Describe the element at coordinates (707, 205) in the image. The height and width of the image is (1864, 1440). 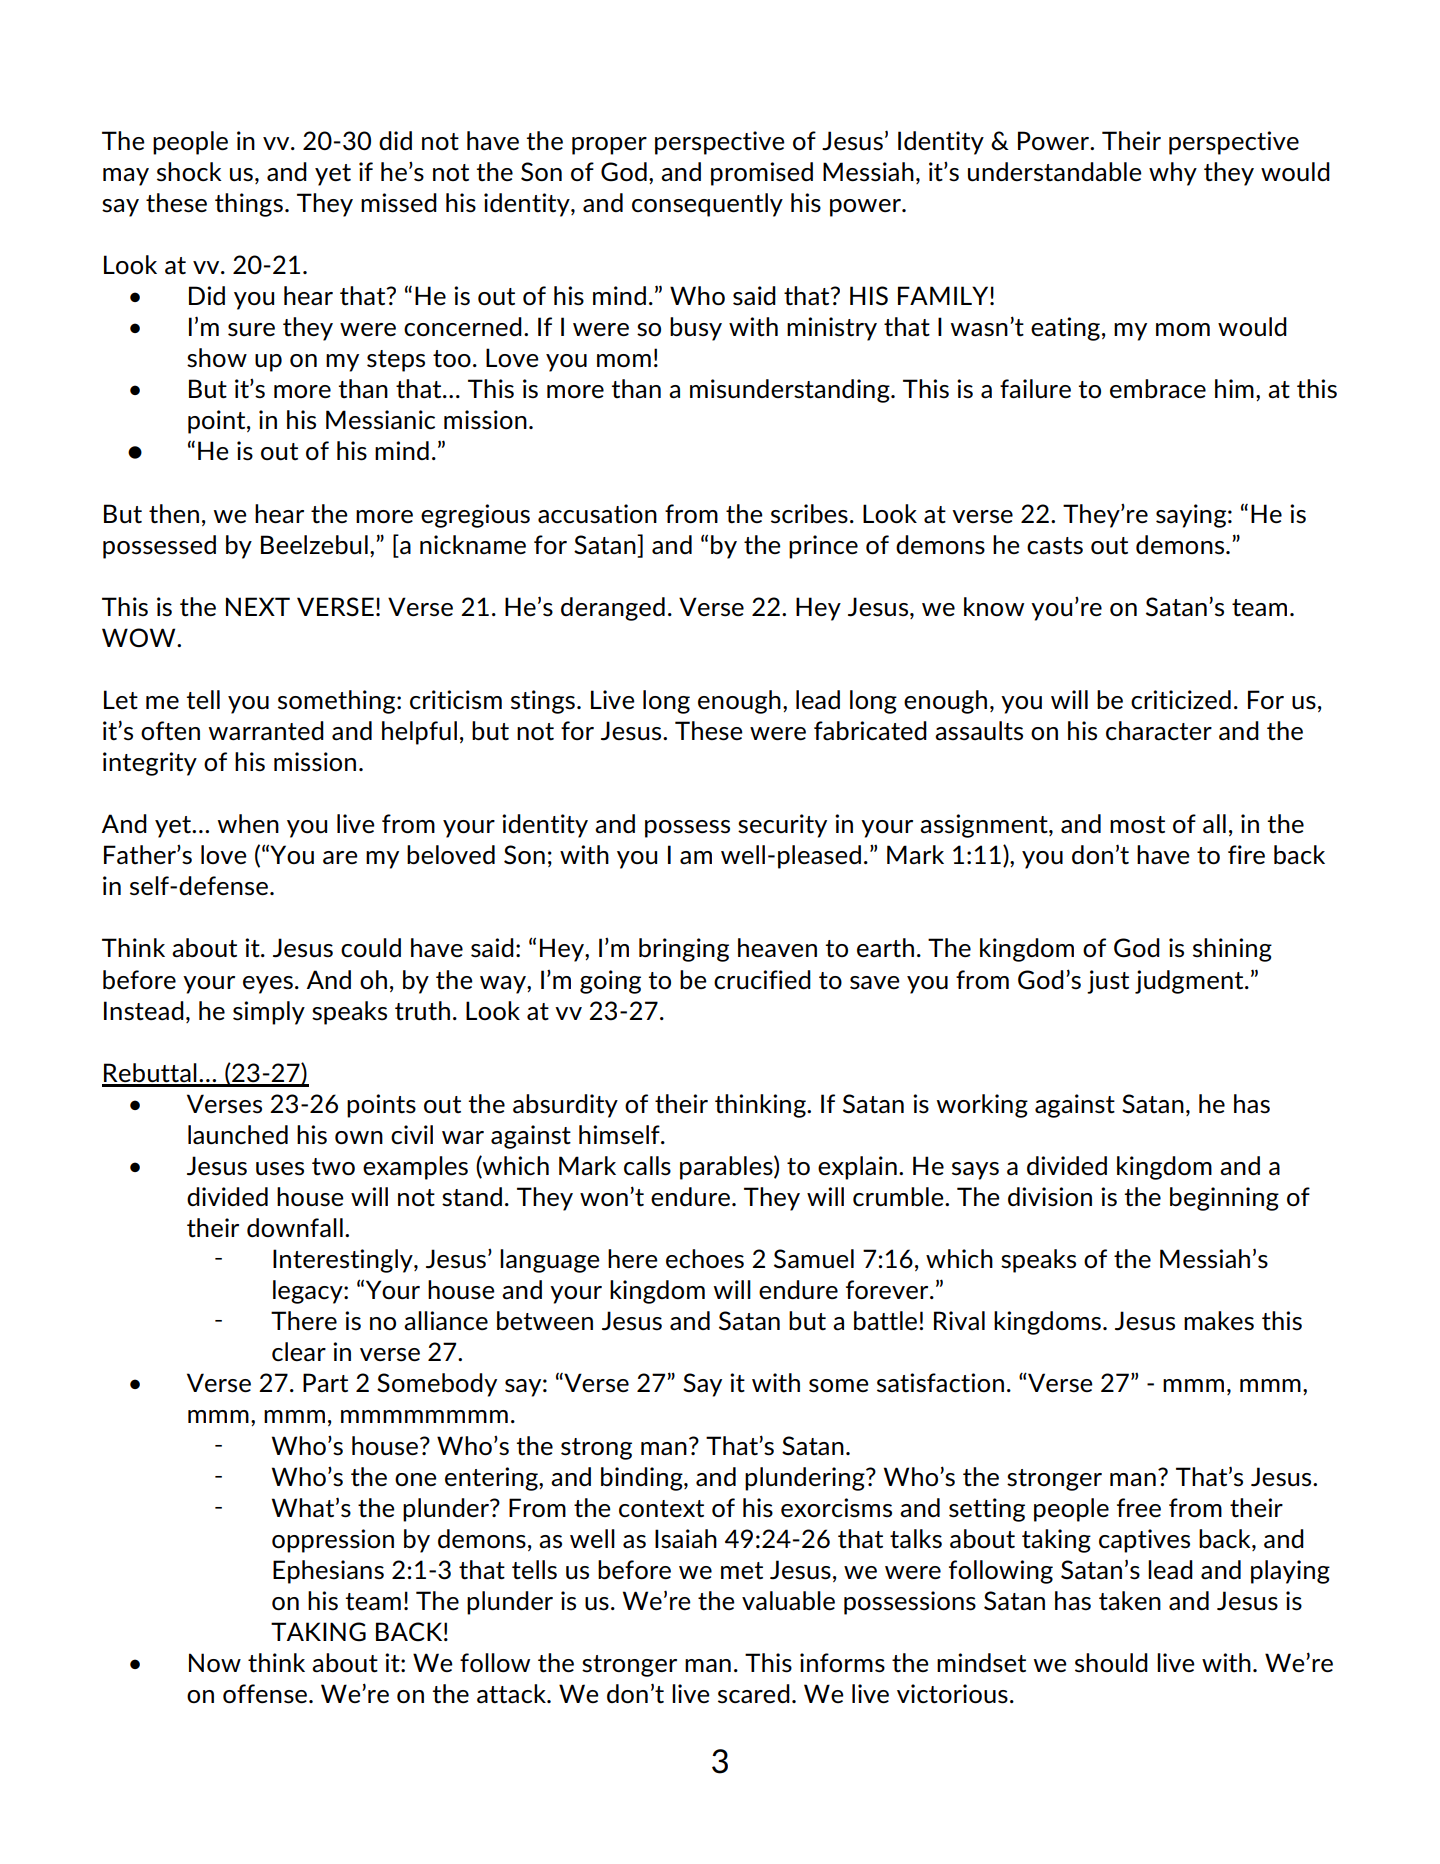
I see `consequently` at that location.
